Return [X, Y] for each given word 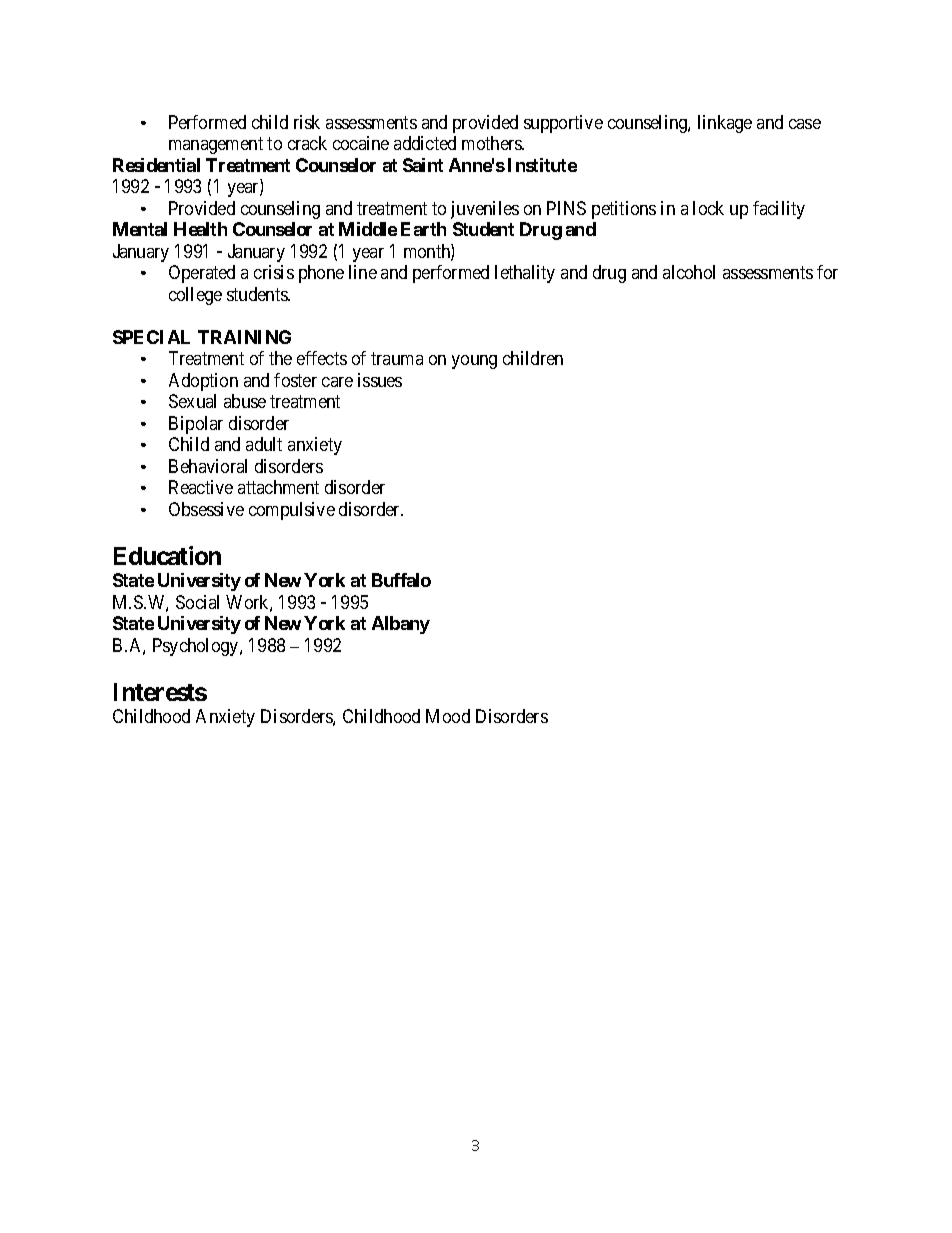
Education [167, 555]
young [474, 362]
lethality [525, 274]
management [216, 146]
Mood [448, 716]
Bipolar [196, 425]
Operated [202, 274]
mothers [493, 143]
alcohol [689, 272]
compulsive [292, 511]
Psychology [197, 647]
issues [380, 380]
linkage [725, 124]
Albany [401, 625]
